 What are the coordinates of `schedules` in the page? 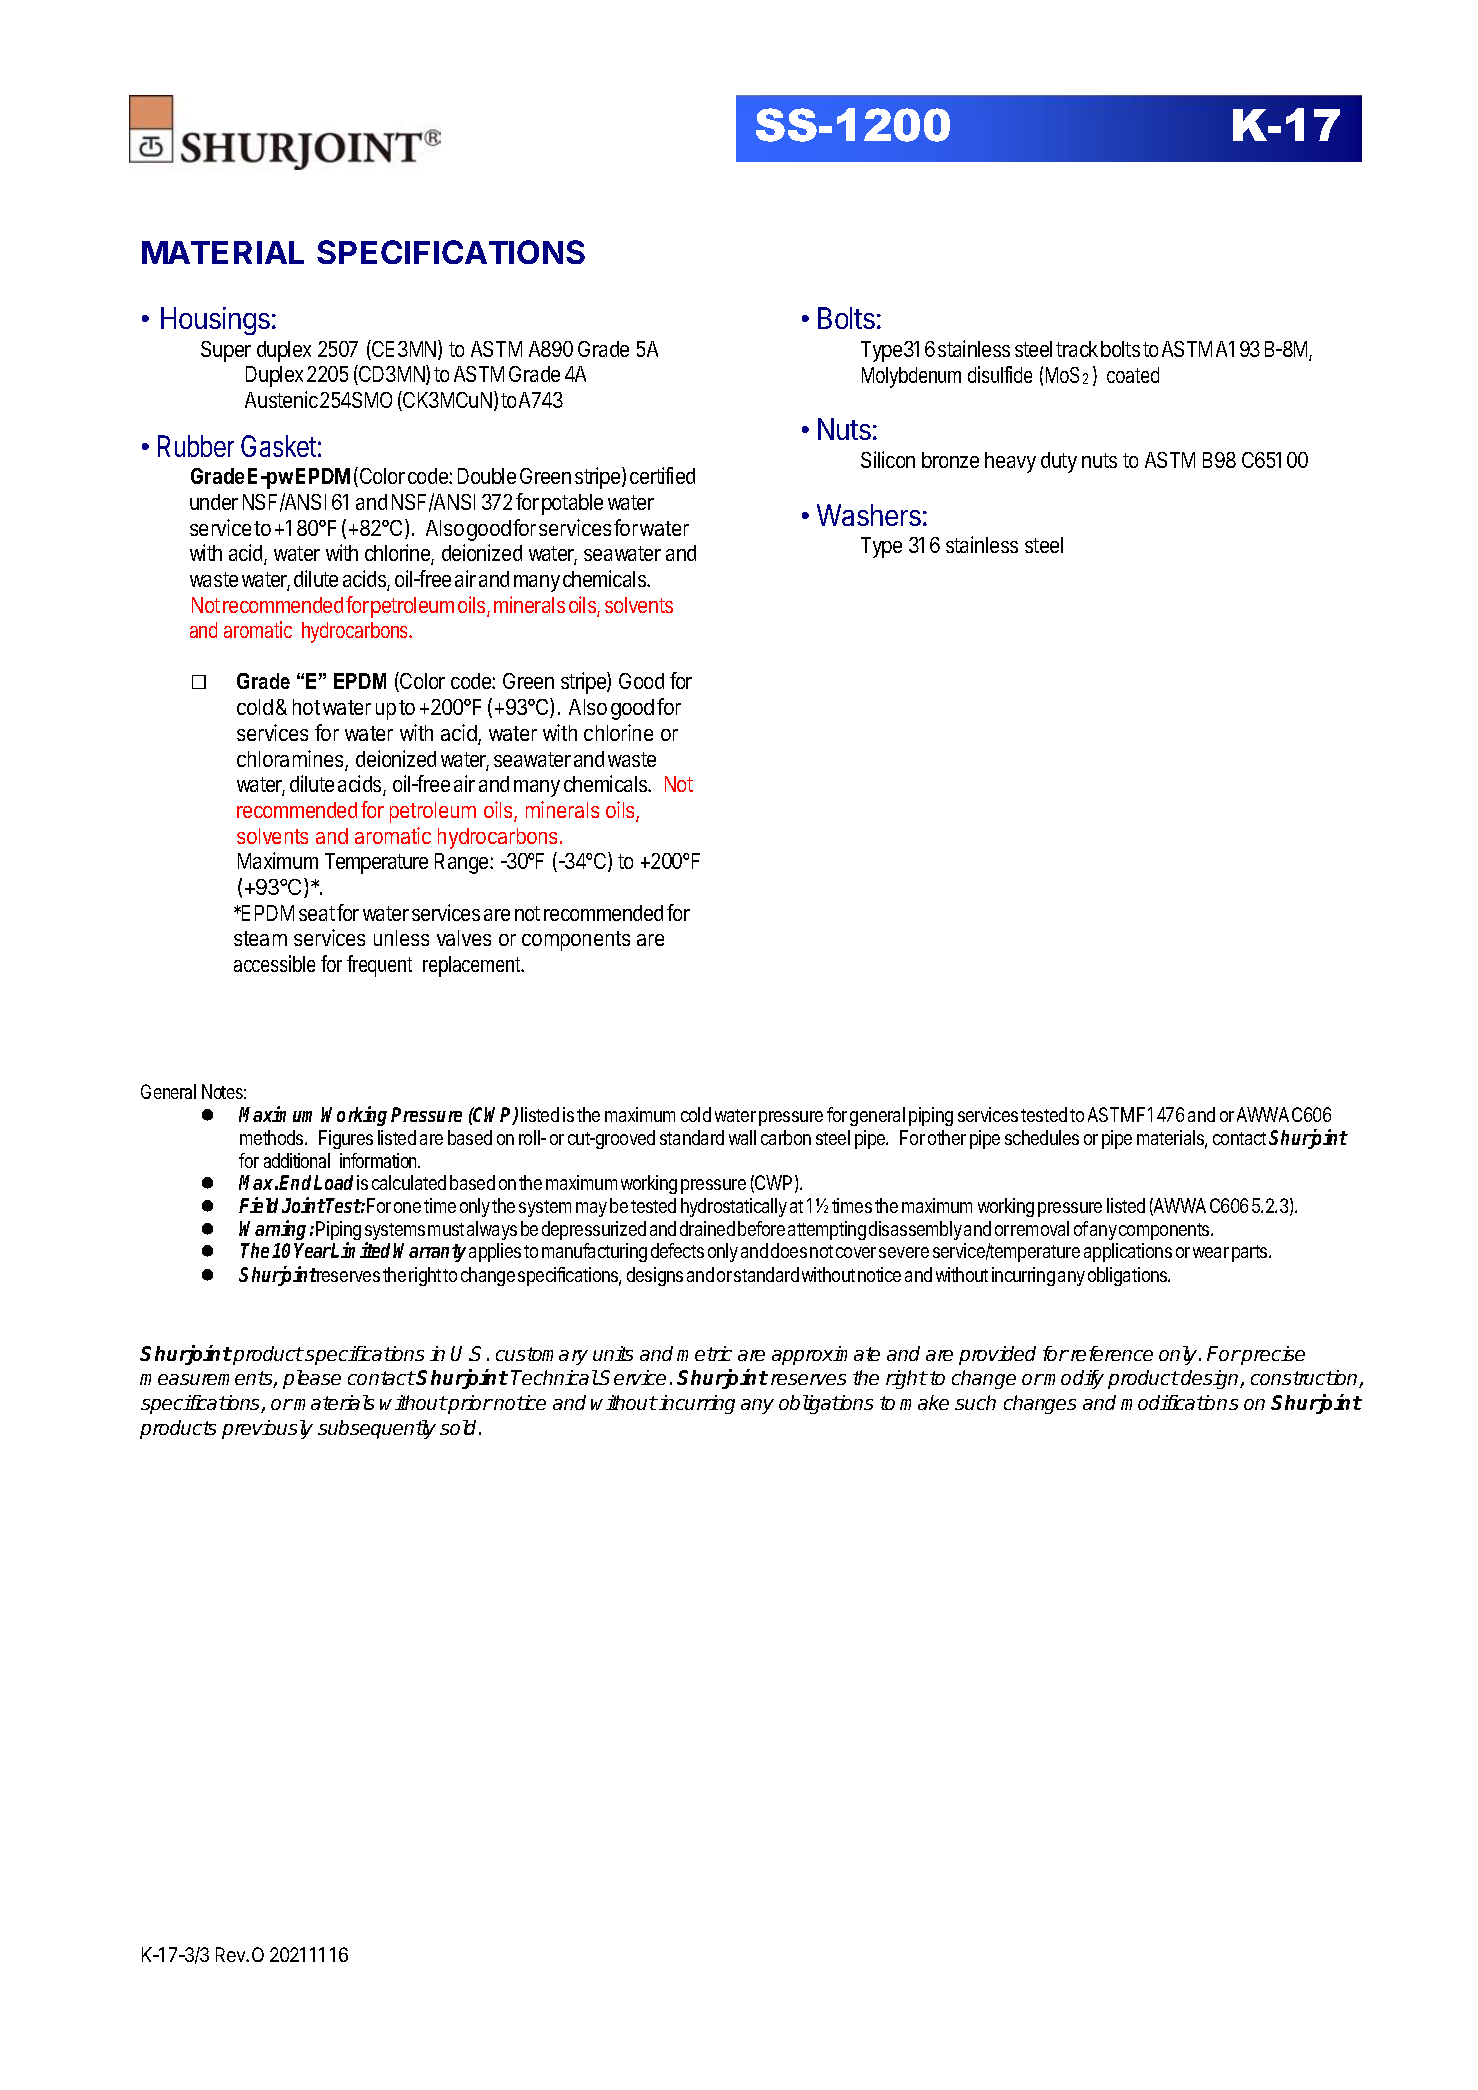 It's located at (1042, 1137).
